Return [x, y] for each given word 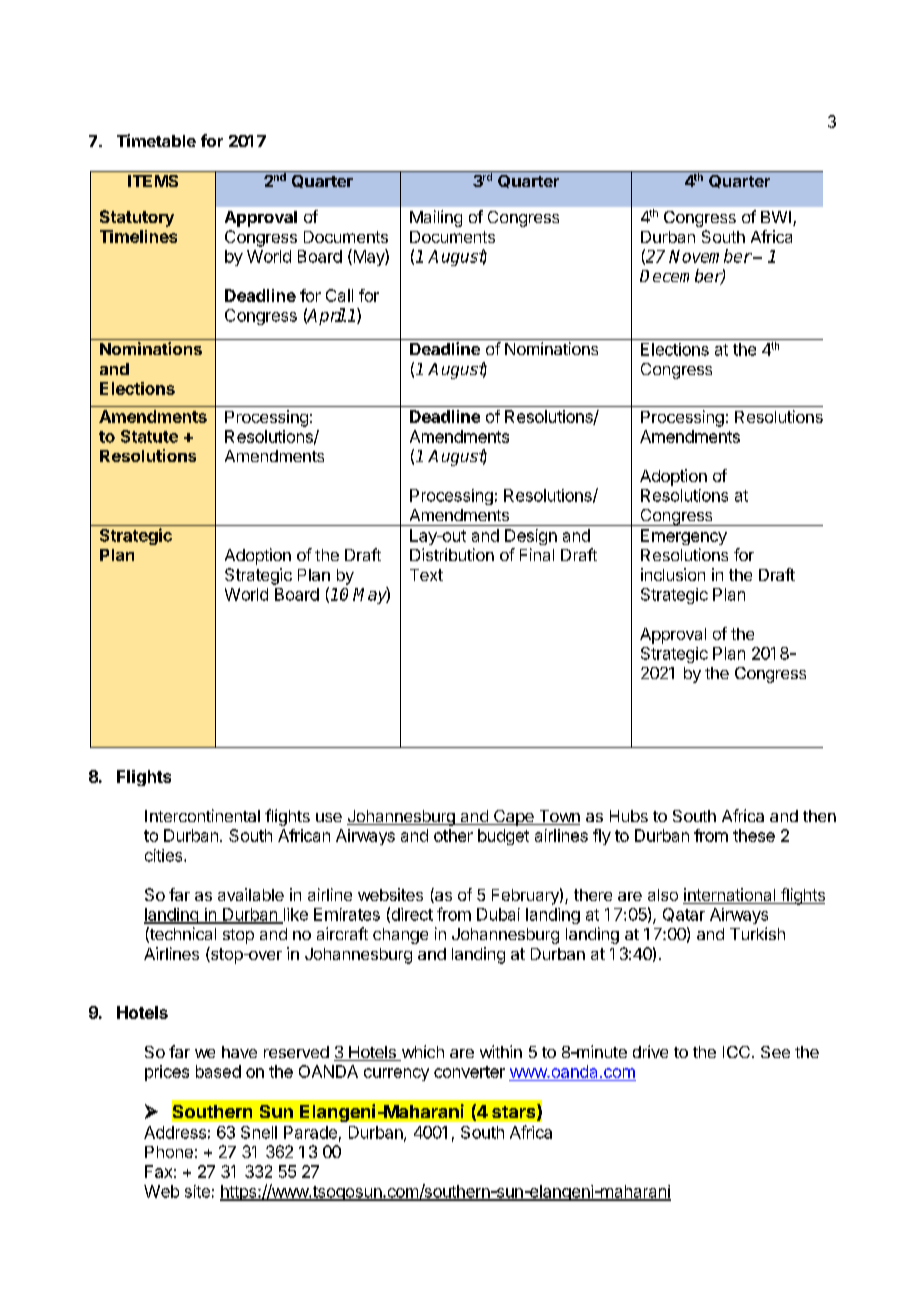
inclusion [673, 574]
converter [469, 1072]
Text [426, 575]
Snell [259, 1132]
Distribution [452, 554]
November [710, 256]
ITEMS [153, 181]
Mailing [436, 218]
